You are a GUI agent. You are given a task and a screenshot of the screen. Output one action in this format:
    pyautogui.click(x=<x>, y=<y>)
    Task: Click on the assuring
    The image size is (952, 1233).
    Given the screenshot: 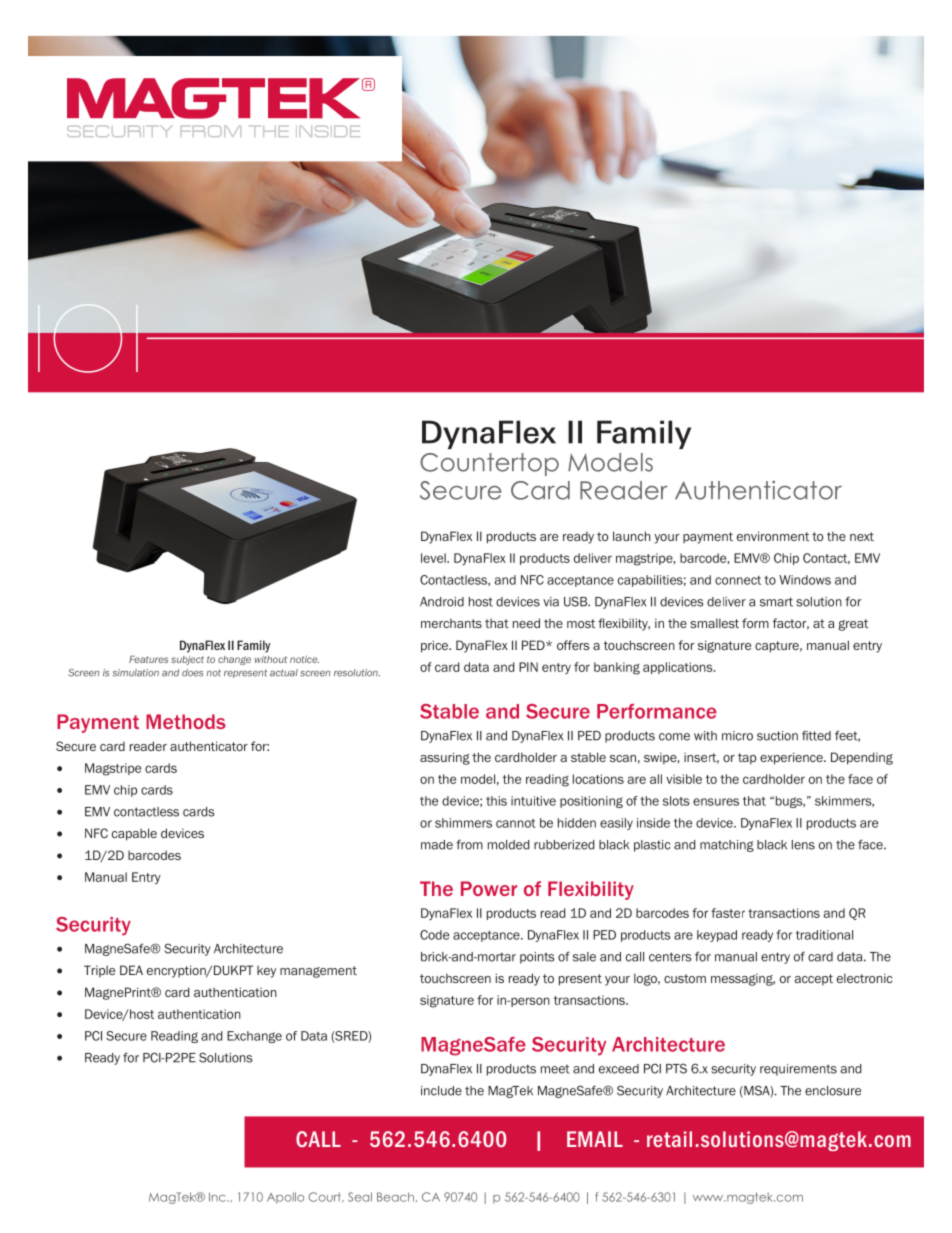 What is the action you would take?
    pyautogui.click(x=445, y=758)
